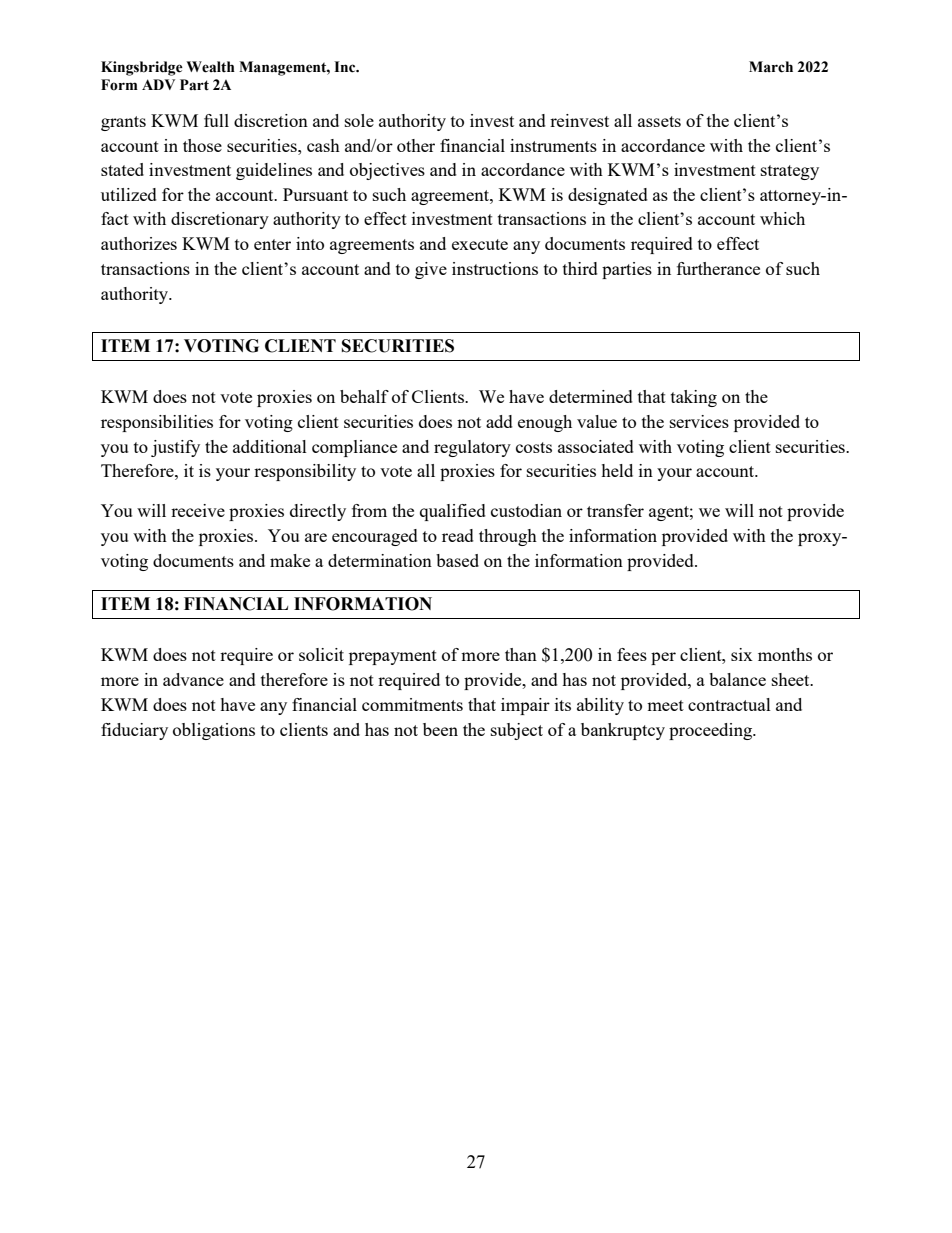 The height and width of the screenshot is (1233, 952). I want to click on receive, so click(198, 510).
